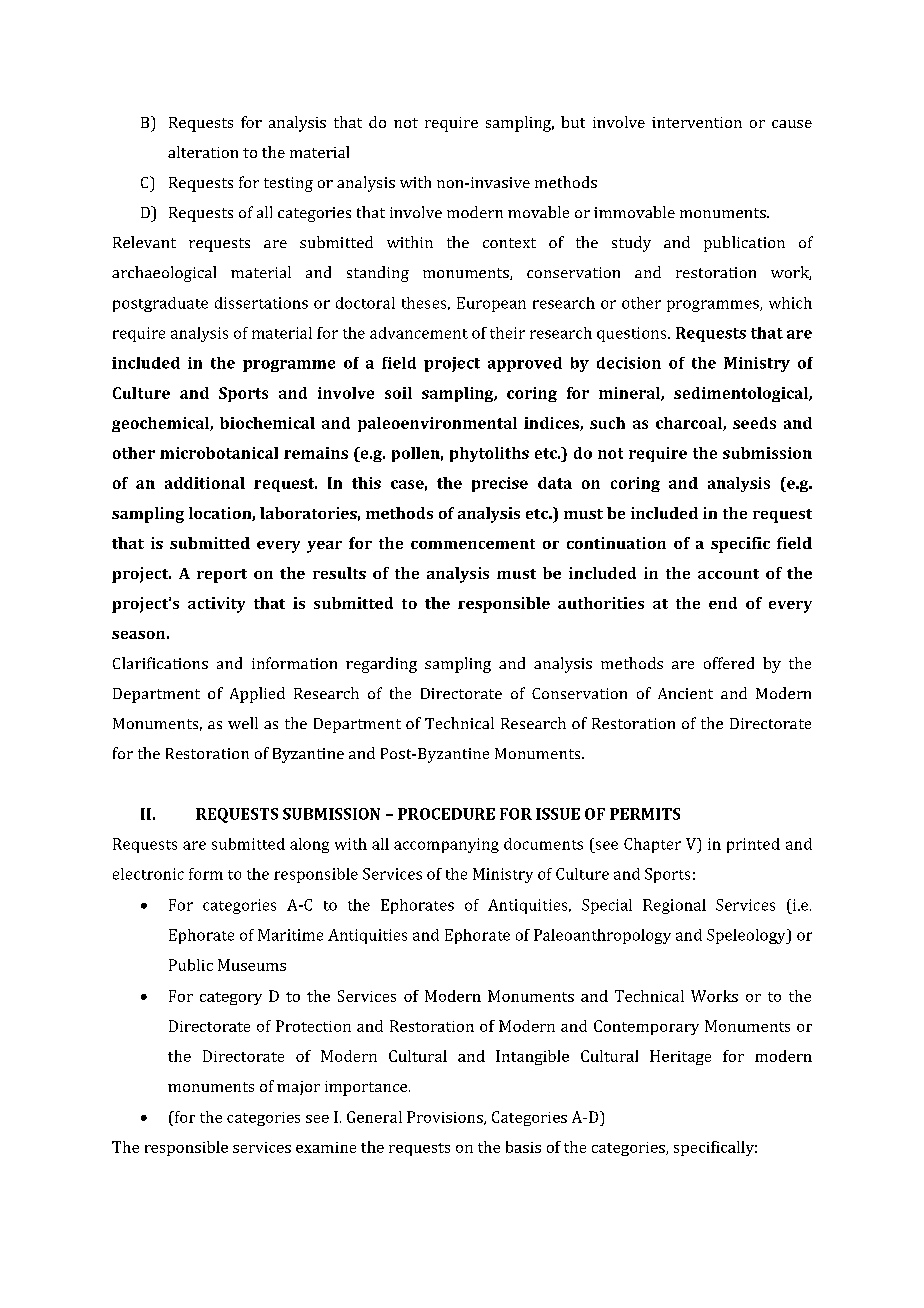 The height and width of the screenshot is (1308, 924). I want to click on commencement, so click(473, 544).
